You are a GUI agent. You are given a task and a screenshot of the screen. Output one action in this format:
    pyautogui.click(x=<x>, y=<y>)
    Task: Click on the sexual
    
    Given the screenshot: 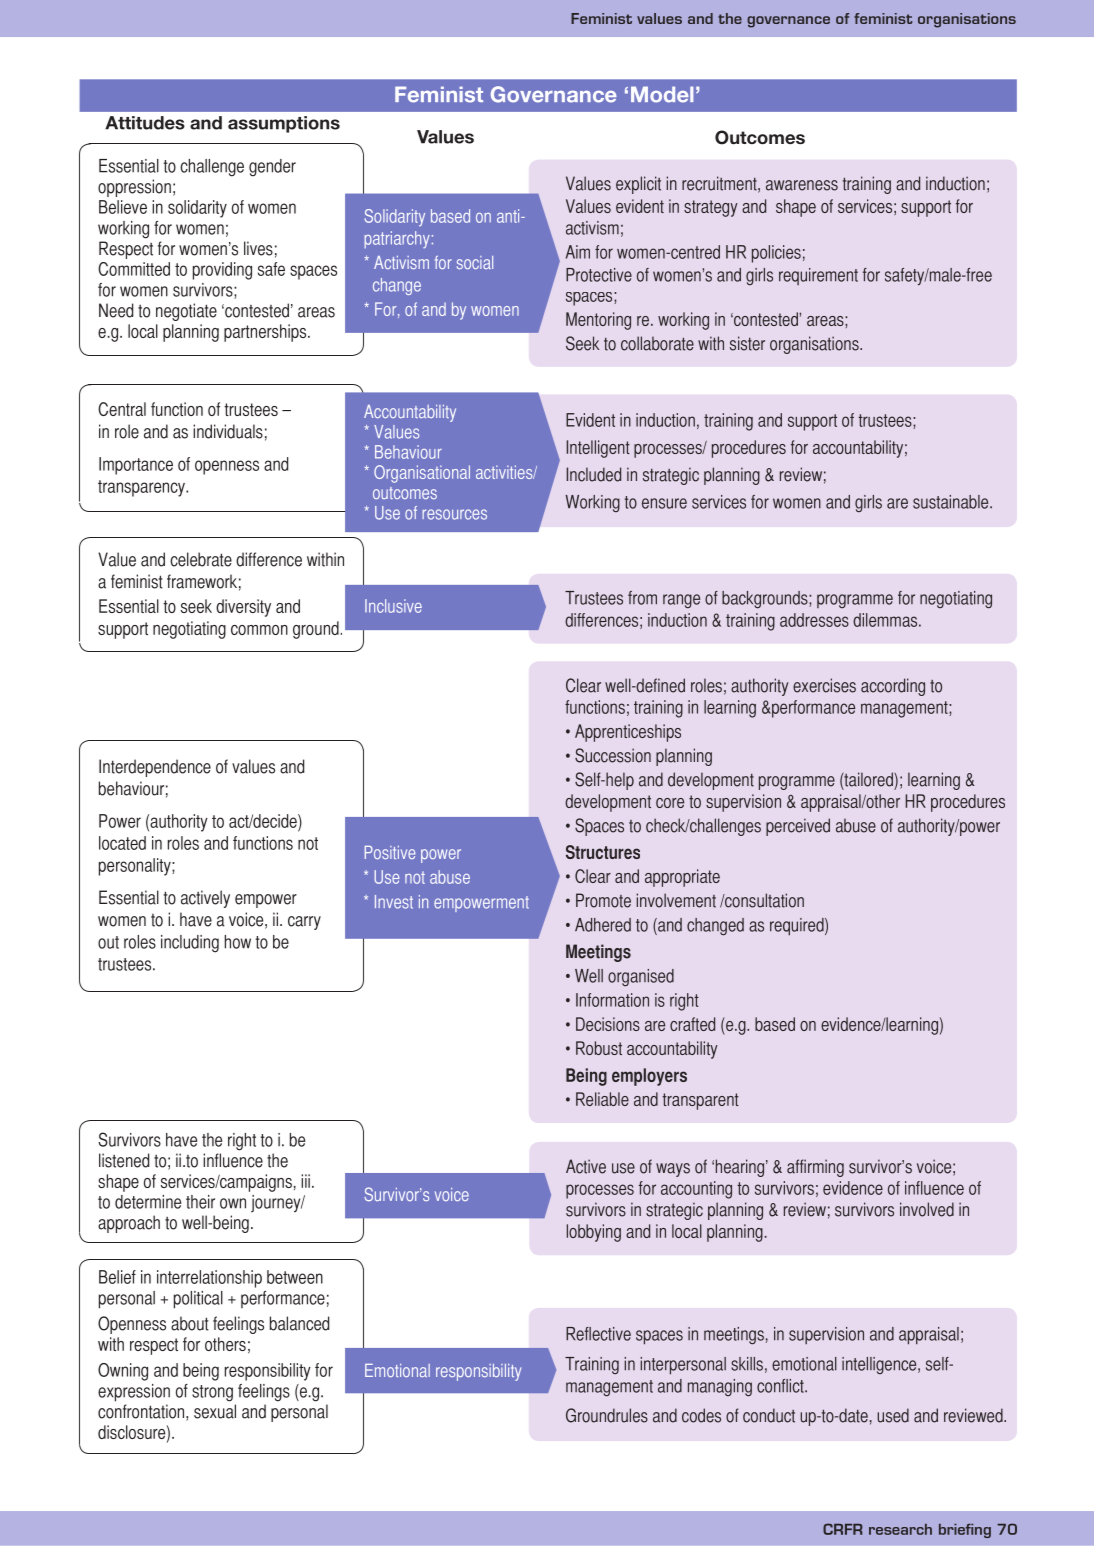 What is the action you would take?
    pyautogui.click(x=215, y=1411)
